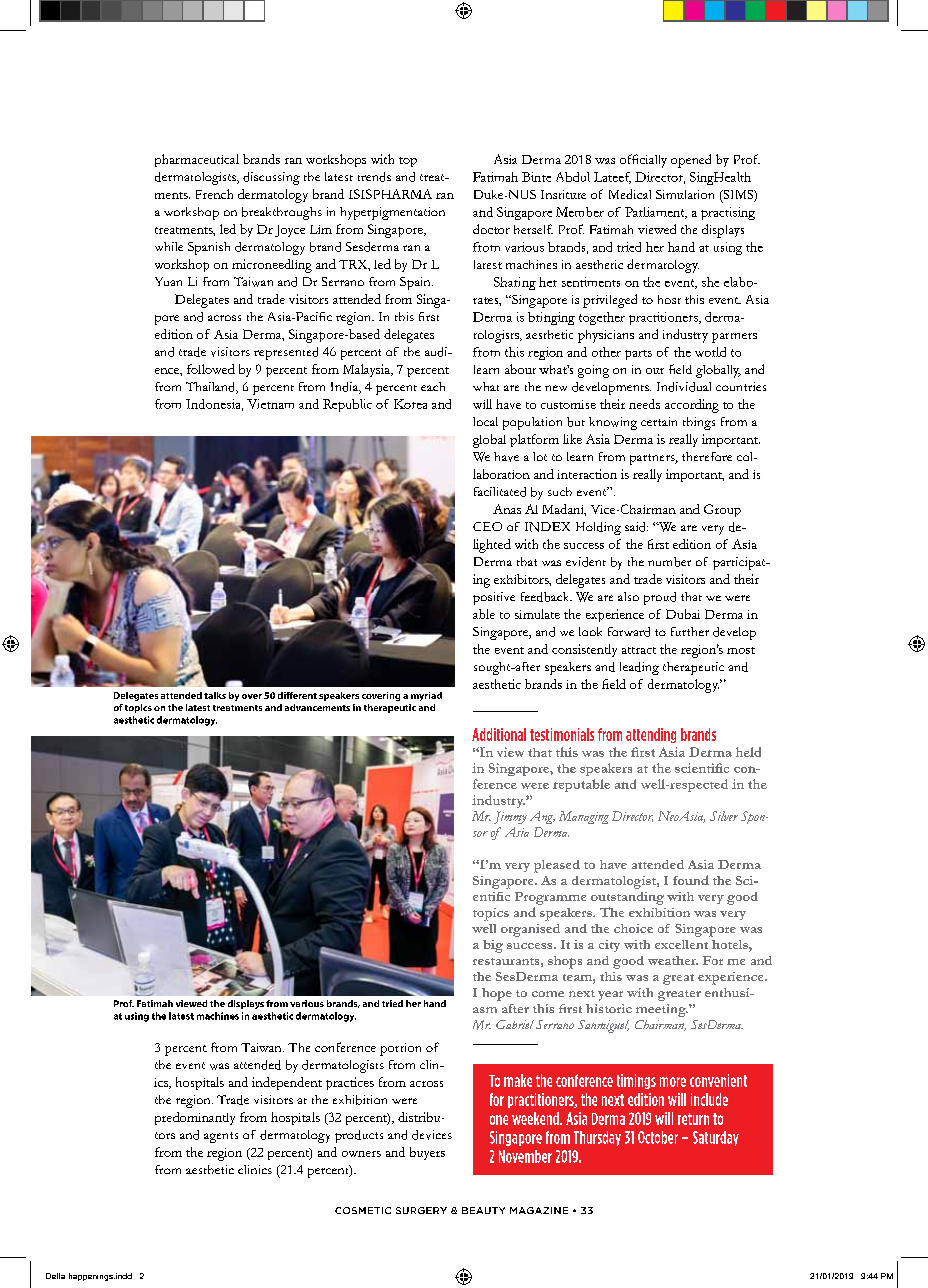  I want to click on SURGERY, so click(421, 1210).
